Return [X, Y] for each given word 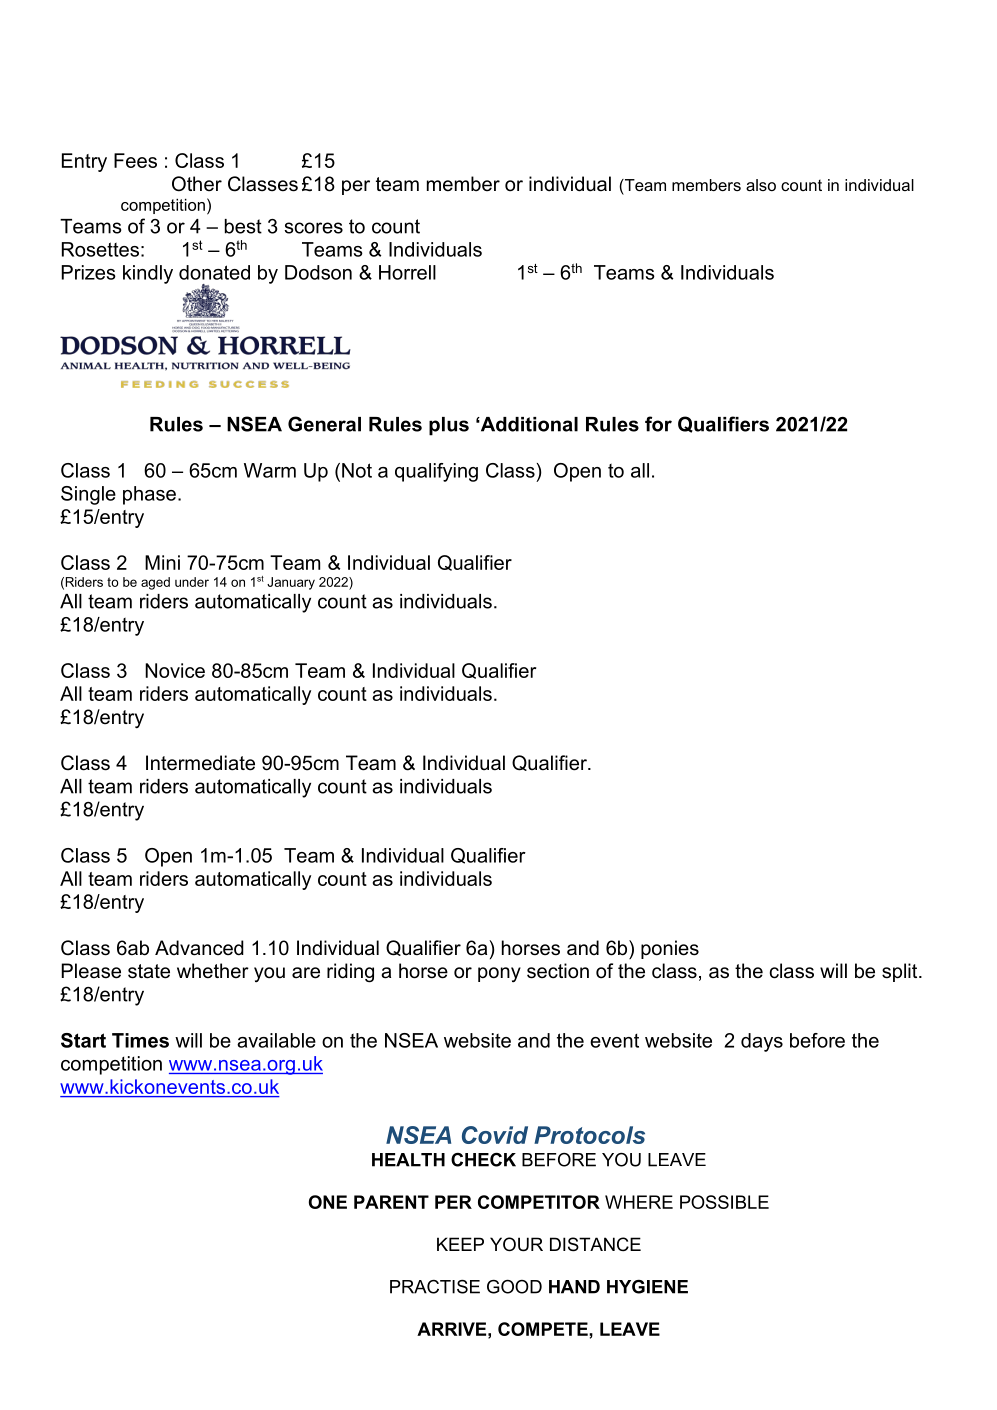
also [761, 185]
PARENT [391, 1202]
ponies [670, 949]
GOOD [514, 1287]
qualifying [436, 472]
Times [140, 1040]
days [762, 1042]
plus [449, 426]
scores [313, 228]
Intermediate [200, 763]
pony [499, 974]
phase [149, 495]
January [291, 583]
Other [197, 184]
